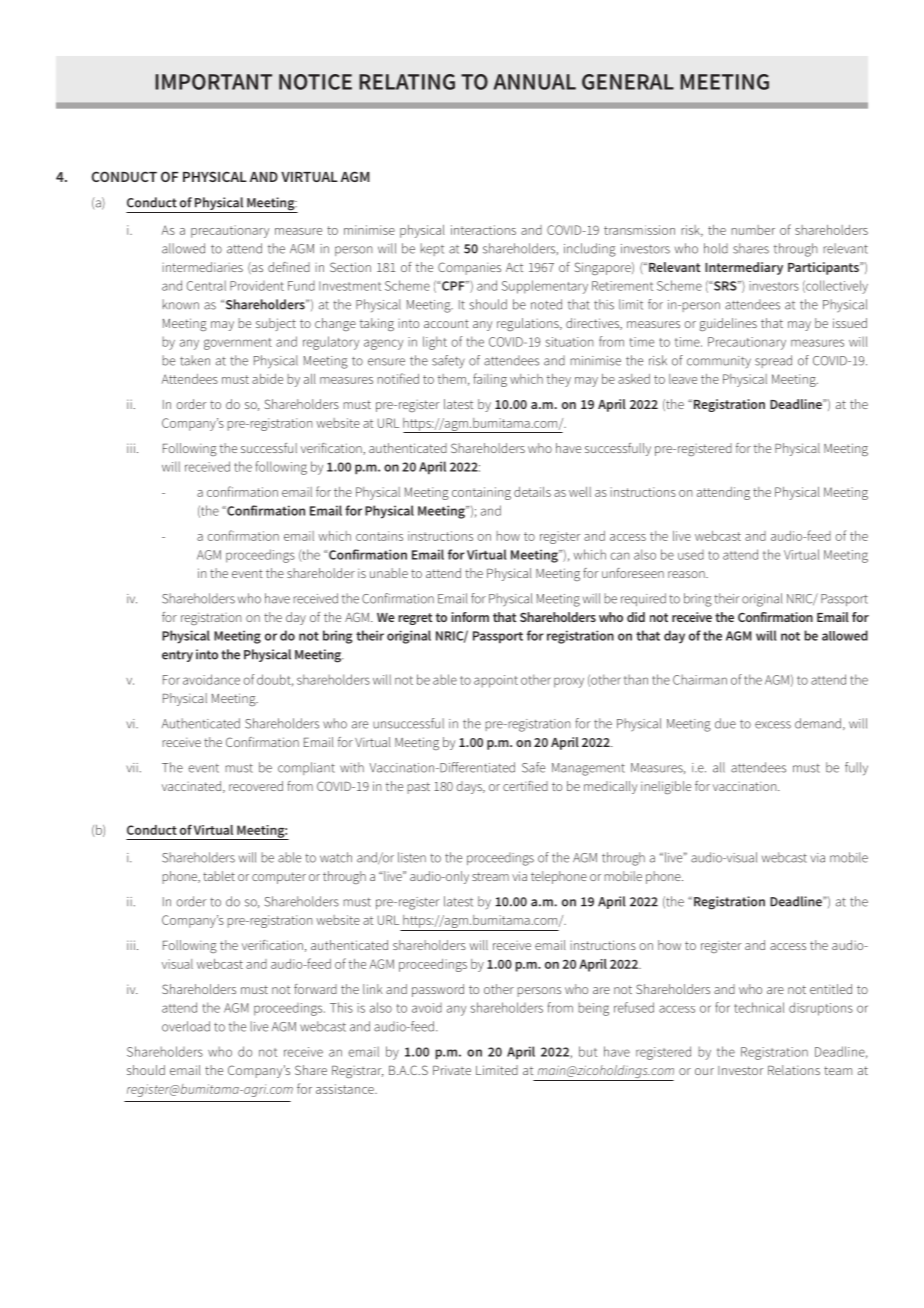 Image resolution: width=924 pixels, height=1308 pixels. What do you see at coordinates (452, 1070) in the document?
I see `Private` at bounding box center [452, 1070].
